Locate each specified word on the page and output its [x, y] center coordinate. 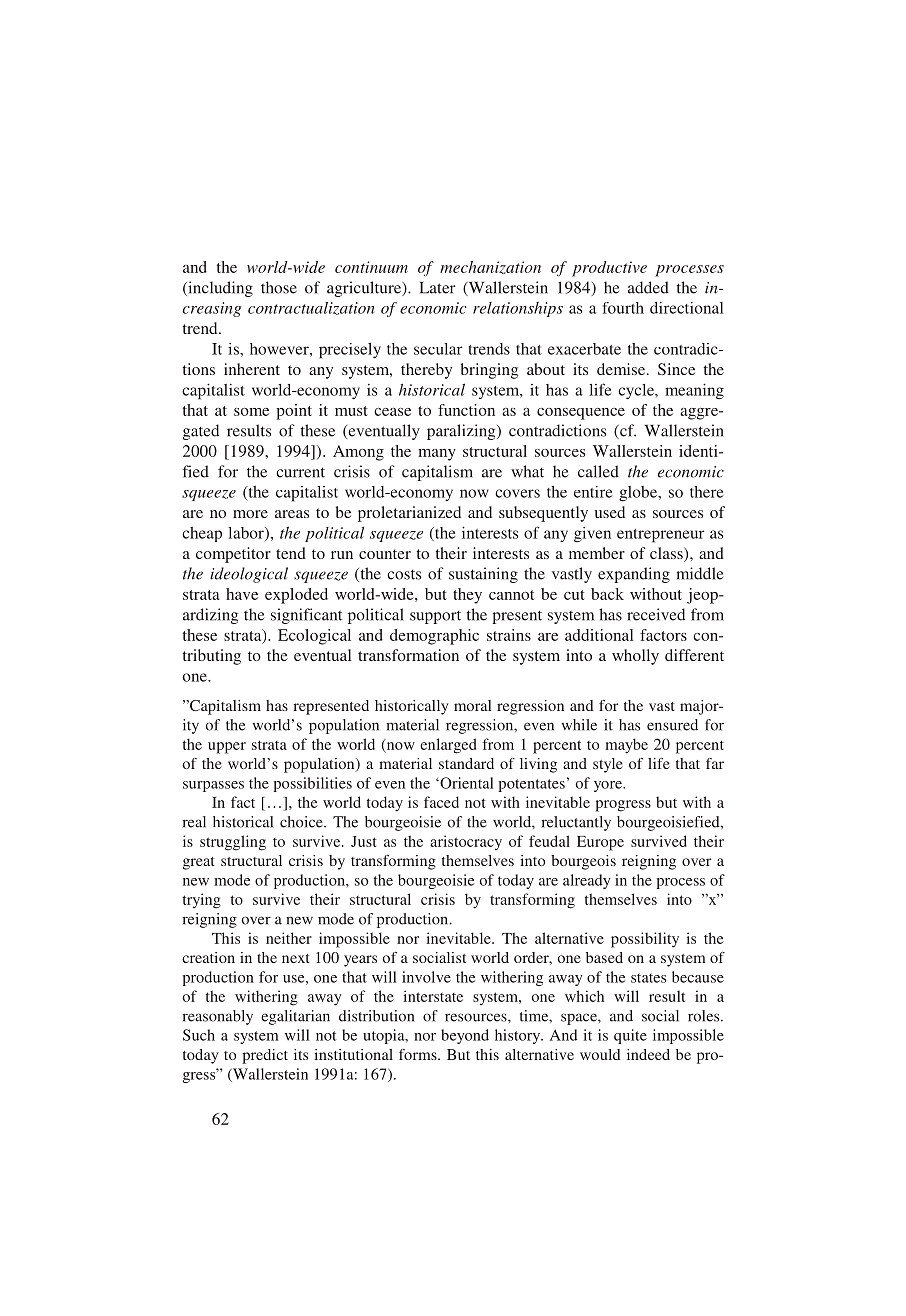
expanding [634, 575]
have [242, 594]
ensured [672, 725]
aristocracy [466, 842]
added [648, 287]
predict [265, 1056]
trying [202, 901]
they [467, 596]
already [587, 881]
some [251, 412]
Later [437, 288]
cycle [637, 391]
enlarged [448, 746]
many [437, 455]
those [279, 287]
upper [227, 748]
